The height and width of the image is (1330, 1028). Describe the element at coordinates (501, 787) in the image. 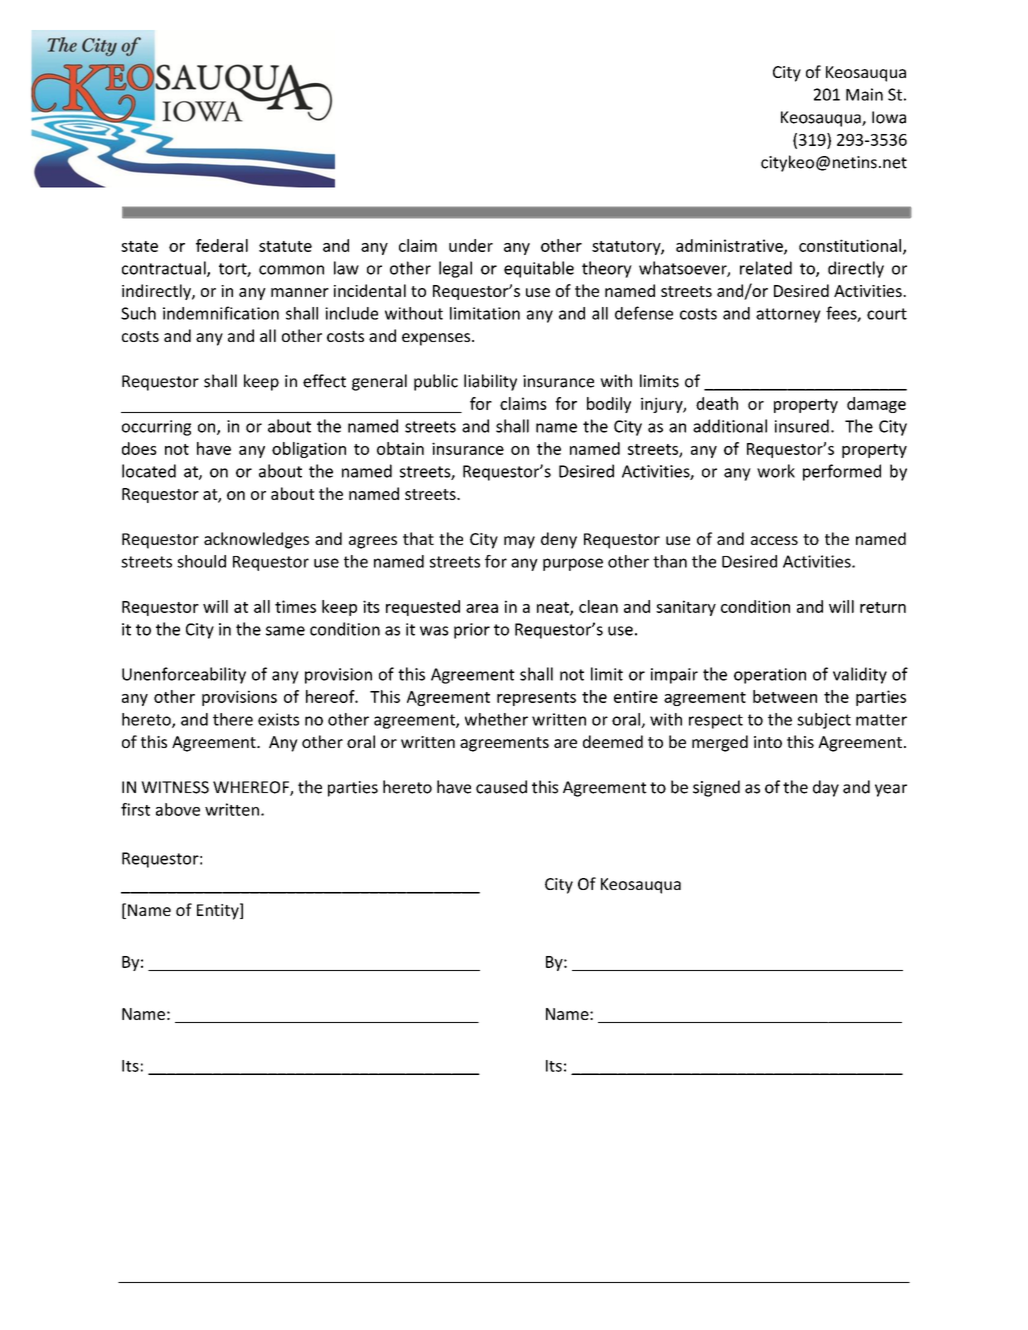

I see `caused` at that location.
